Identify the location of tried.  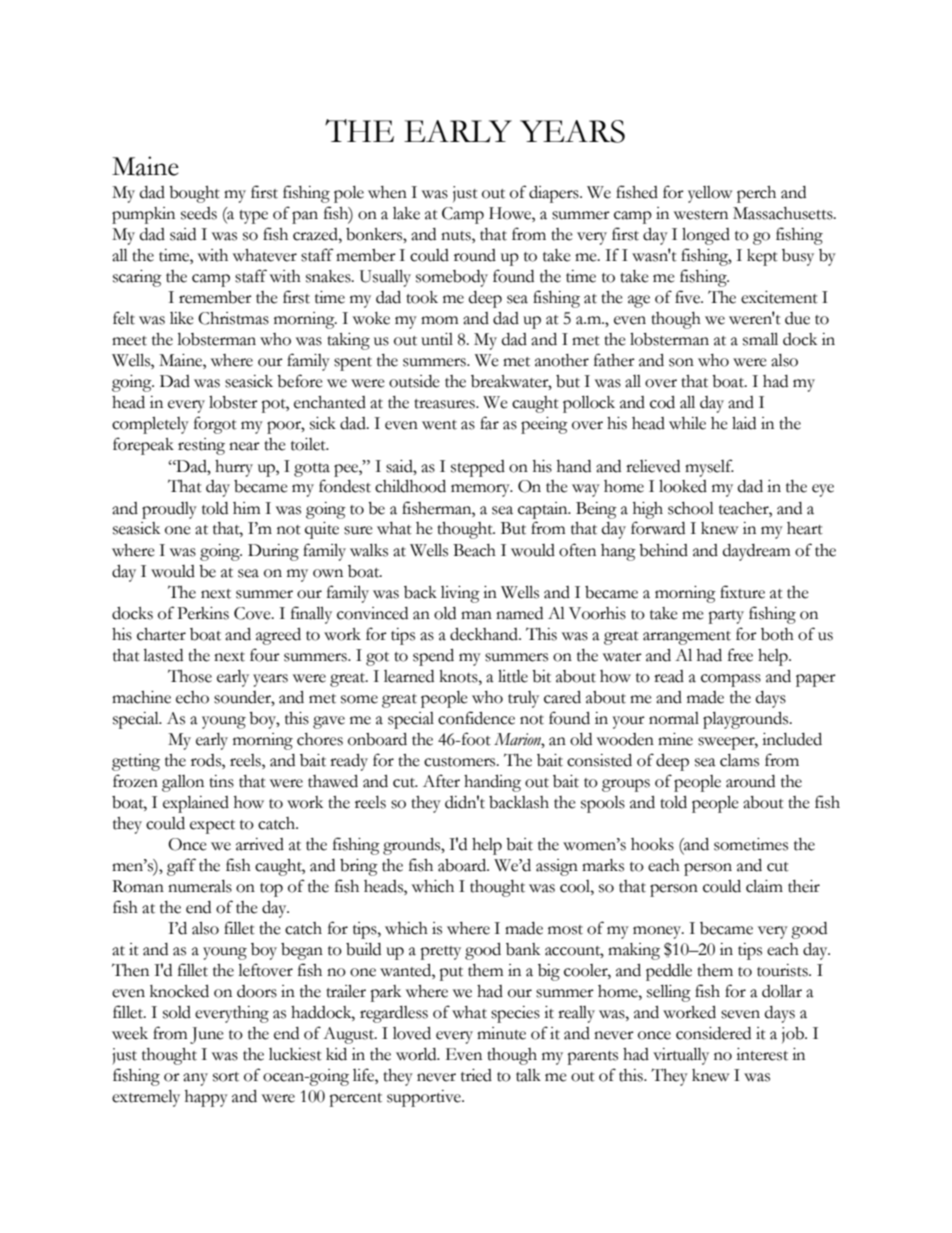
(476, 1075).
